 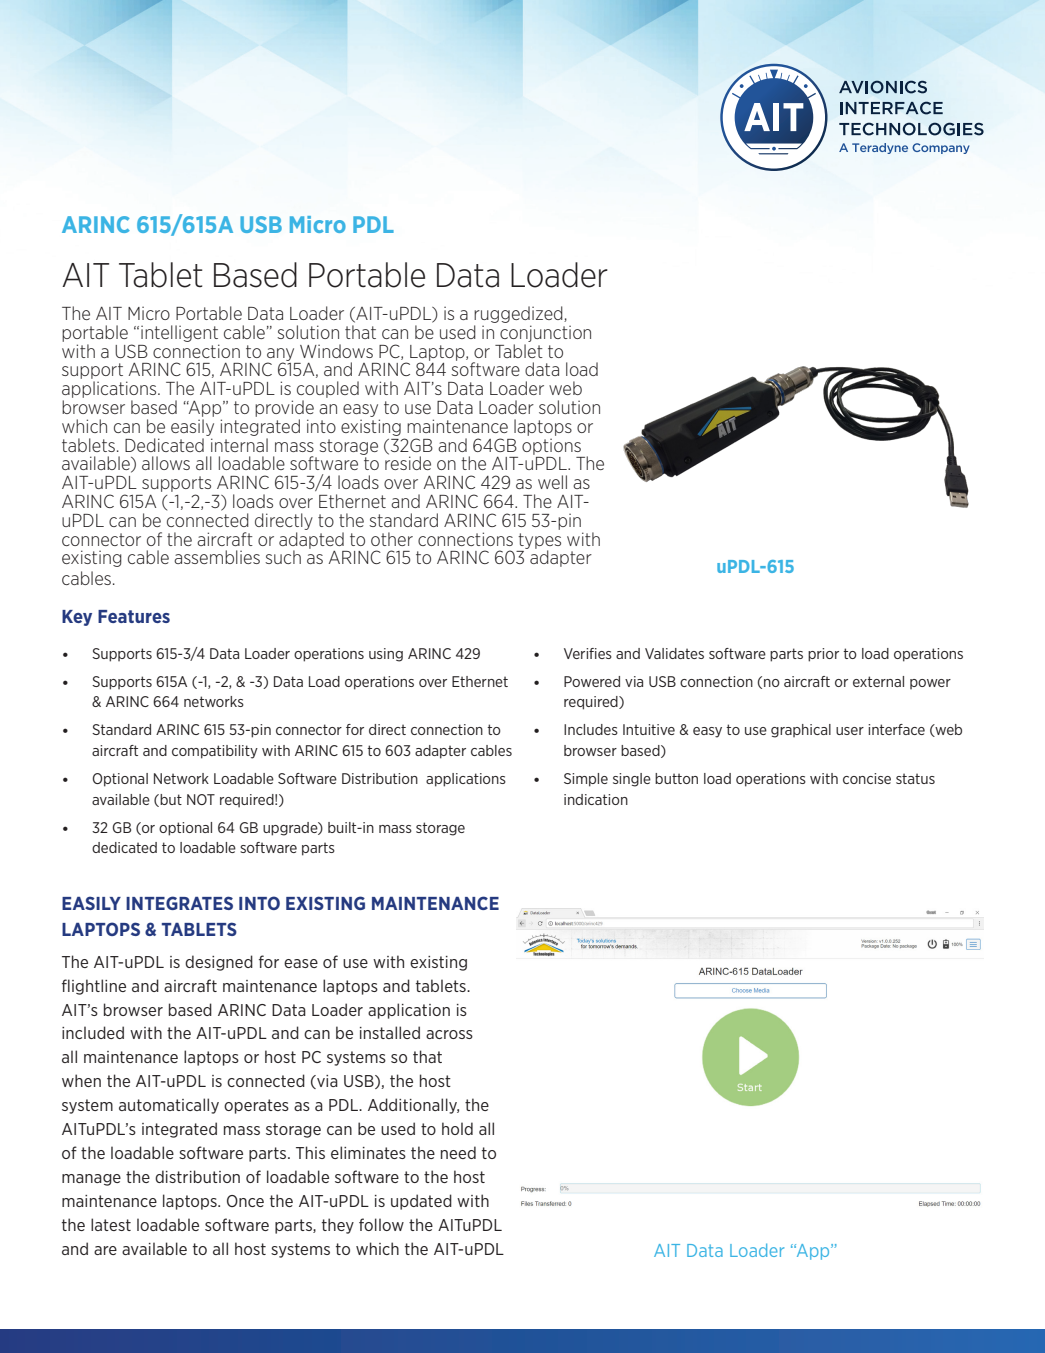 I want to click on status, so click(x=915, y=778).
